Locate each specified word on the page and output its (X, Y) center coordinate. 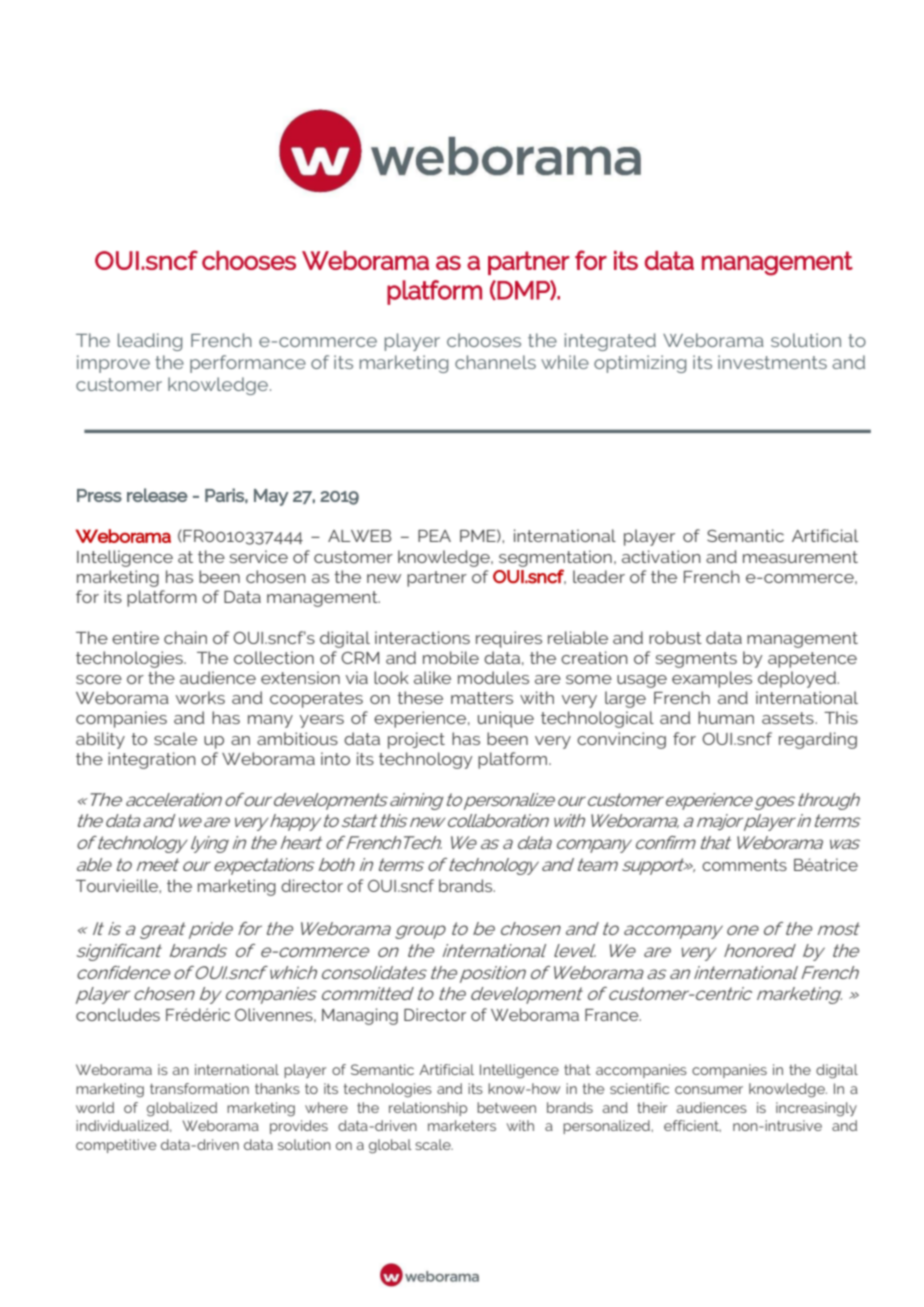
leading (150, 342)
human (726, 717)
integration (152, 760)
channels (495, 362)
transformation (199, 1088)
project (416, 740)
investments (772, 362)
